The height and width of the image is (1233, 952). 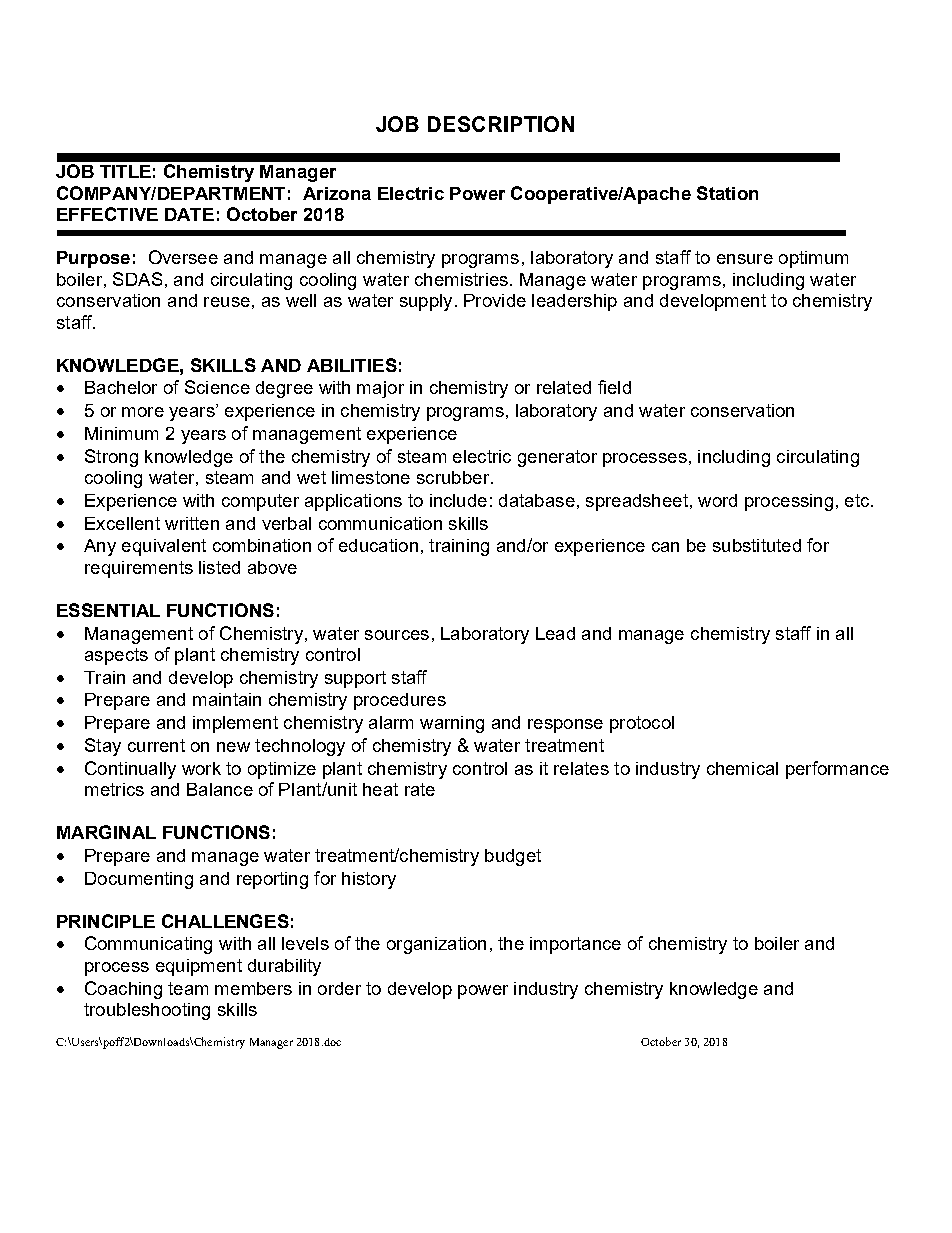 What do you see at coordinates (189, 214) in the image?
I see `DATE` at bounding box center [189, 214].
